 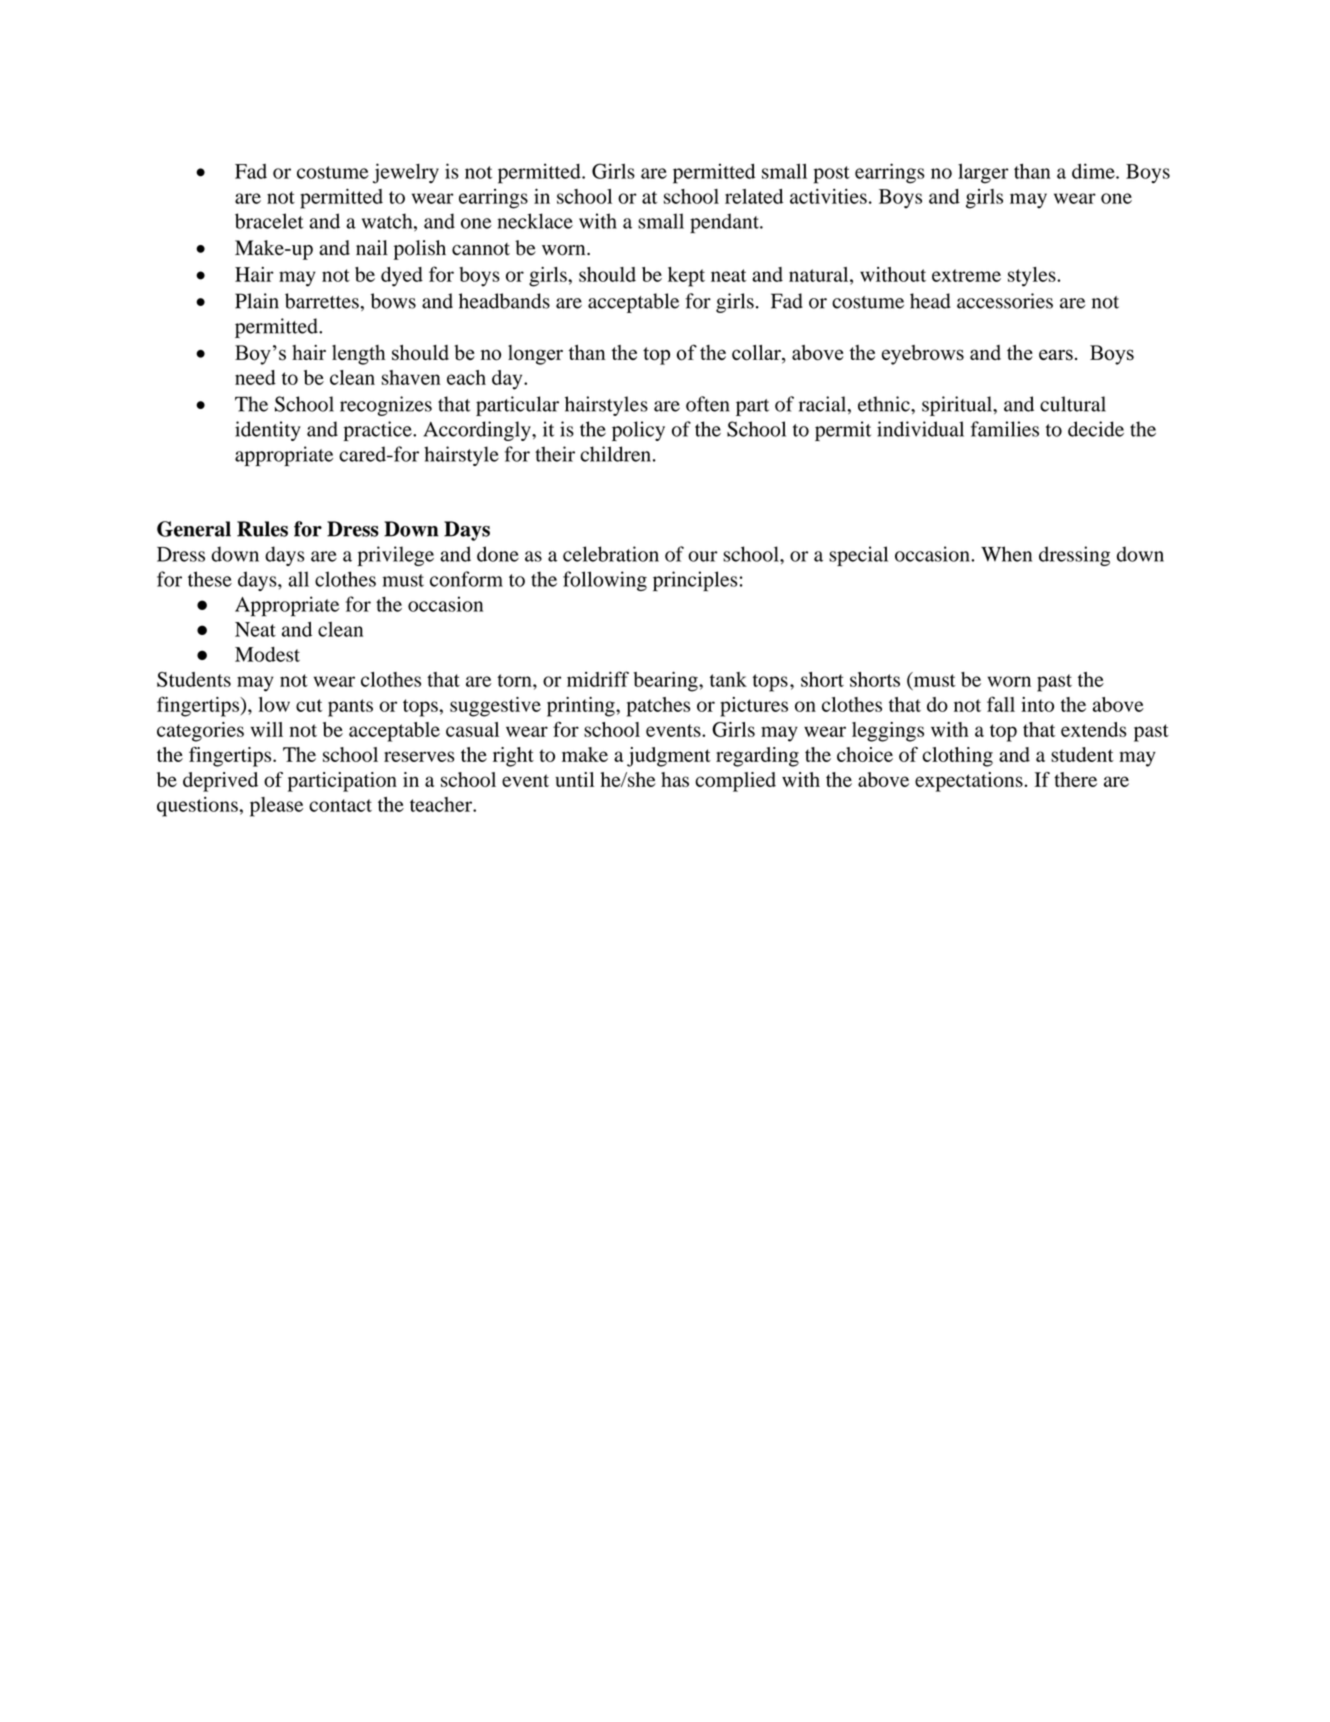 What do you see at coordinates (675, 779) in the image?
I see `has` at bounding box center [675, 779].
